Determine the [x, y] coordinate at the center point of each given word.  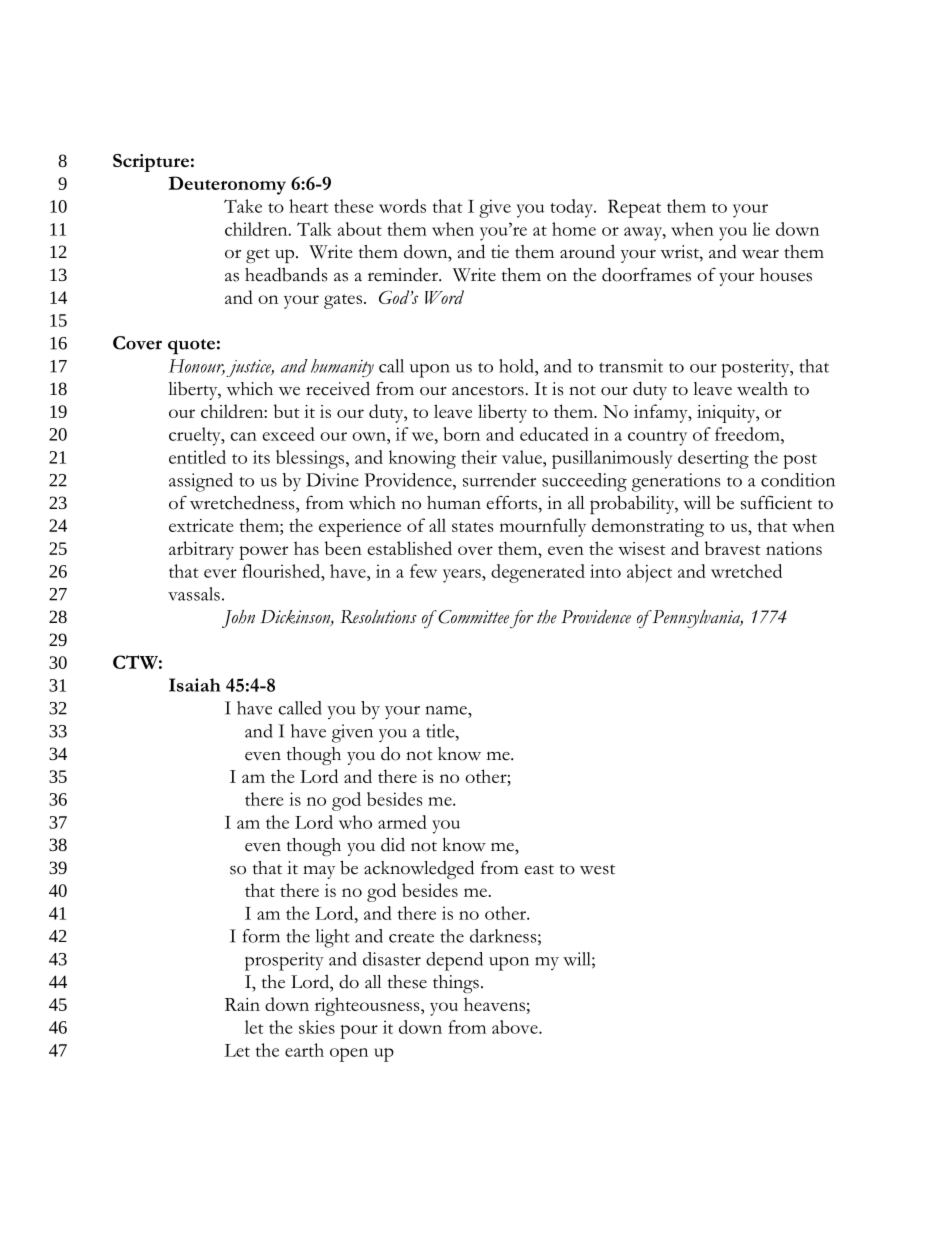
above [516, 1027]
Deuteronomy [227, 185]
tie [500, 252]
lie [761, 229]
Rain [242, 1004]
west [597, 869]
